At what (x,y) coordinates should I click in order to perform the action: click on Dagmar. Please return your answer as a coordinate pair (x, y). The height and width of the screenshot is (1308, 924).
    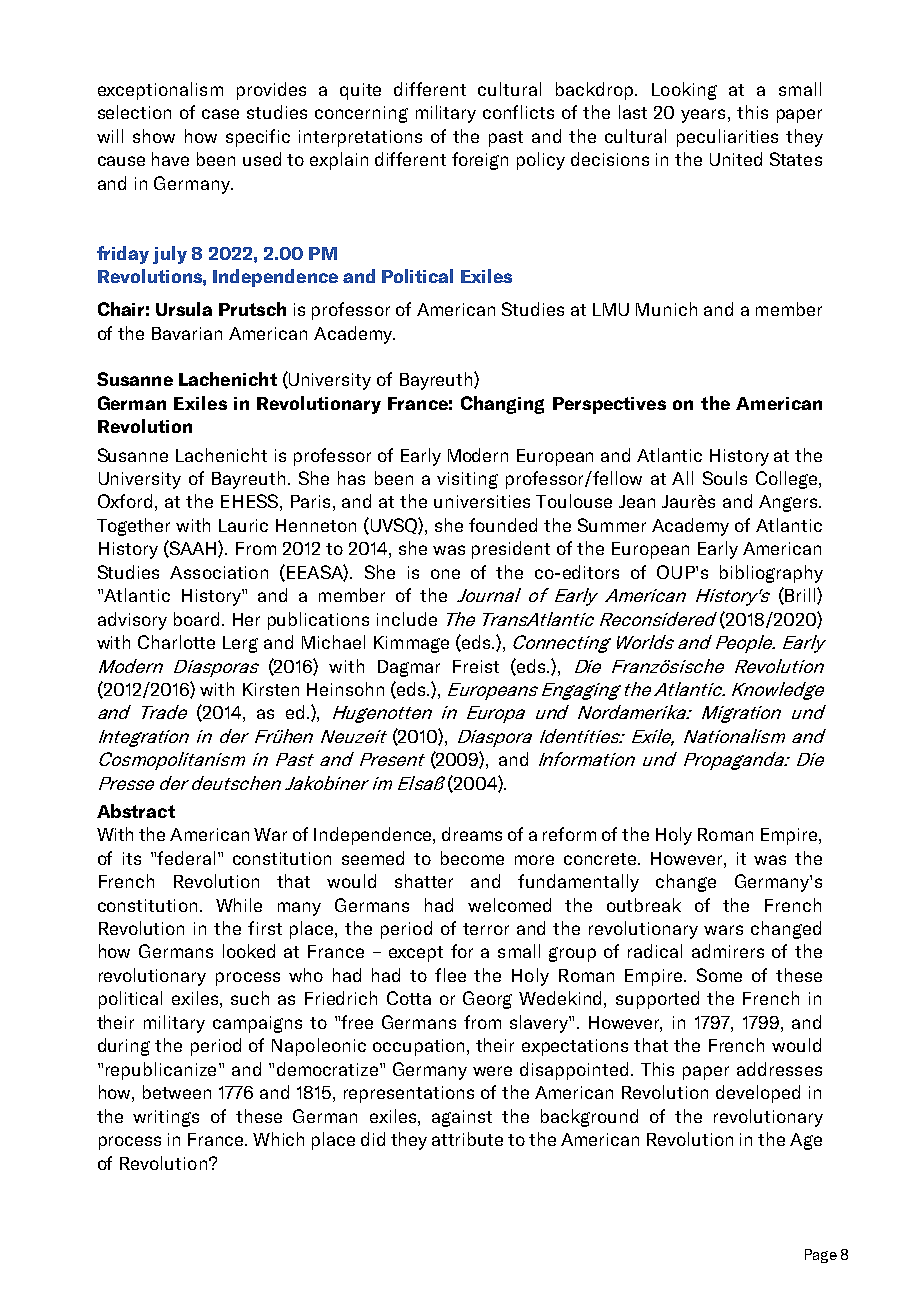
    Looking at the image, I should click on (409, 668).
